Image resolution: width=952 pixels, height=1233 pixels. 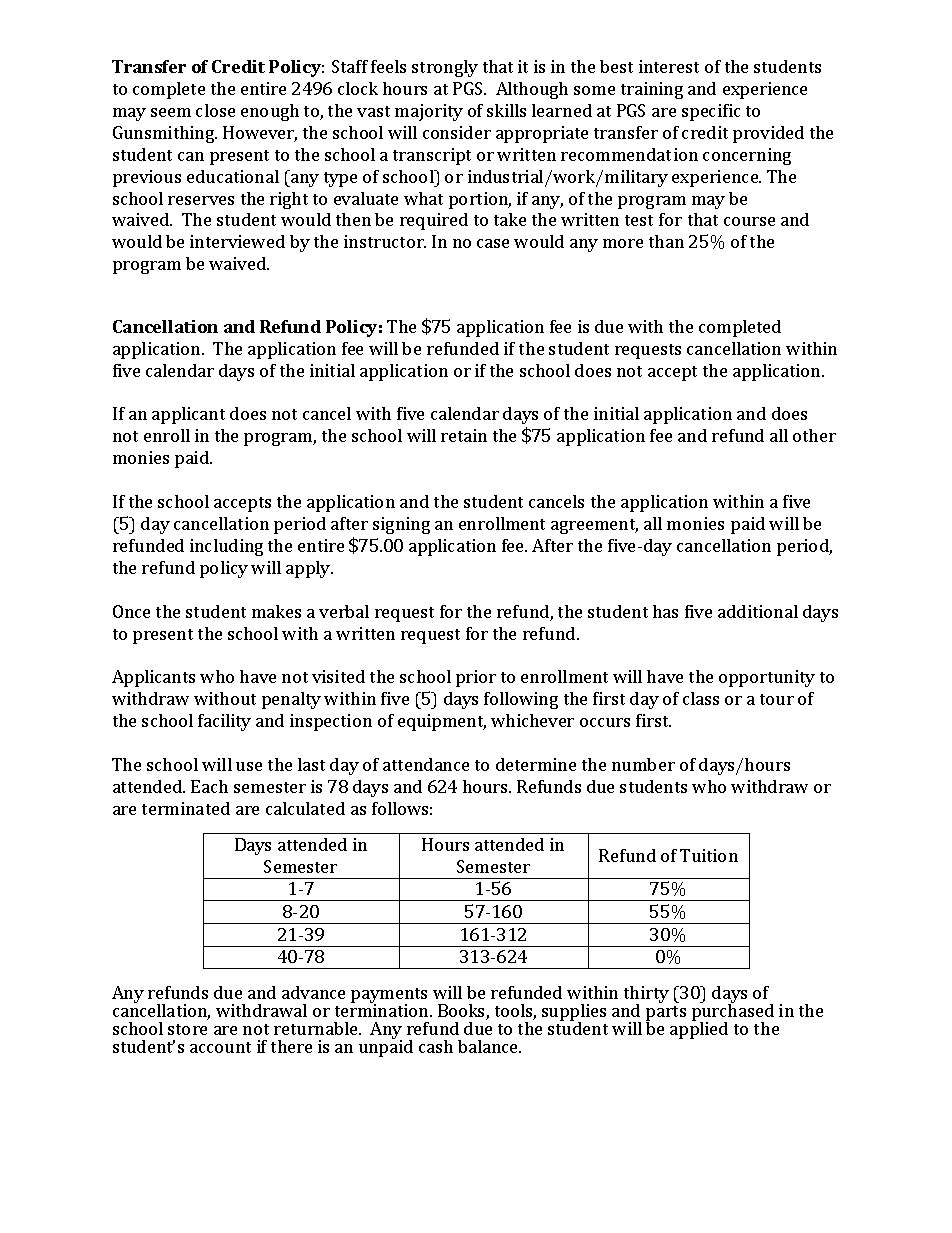 What do you see at coordinates (215, 110) in the screenshot?
I see `close` at bounding box center [215, 110].
